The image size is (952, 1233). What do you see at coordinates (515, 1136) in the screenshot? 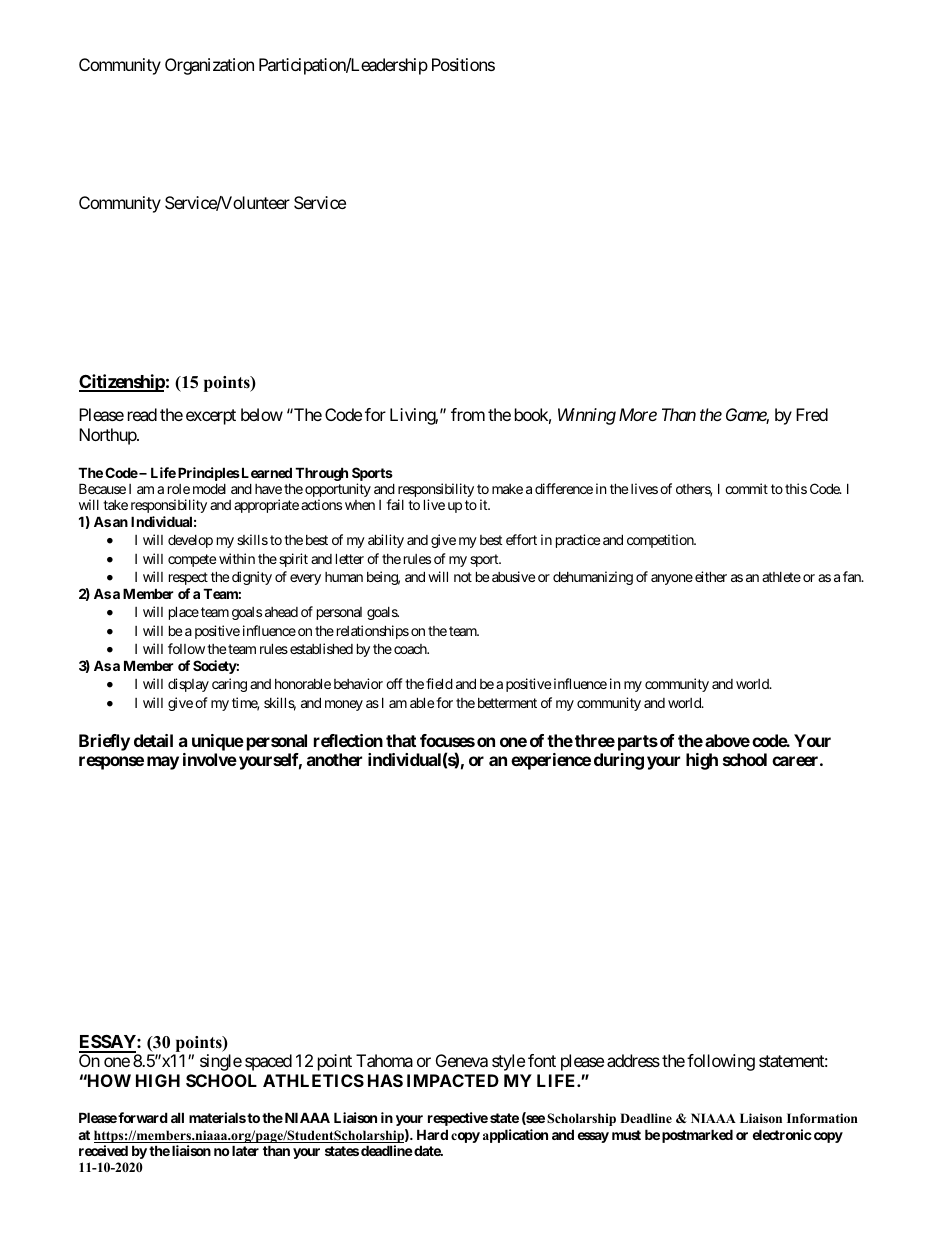
I see `application` at bounding box center [515, 1136].
